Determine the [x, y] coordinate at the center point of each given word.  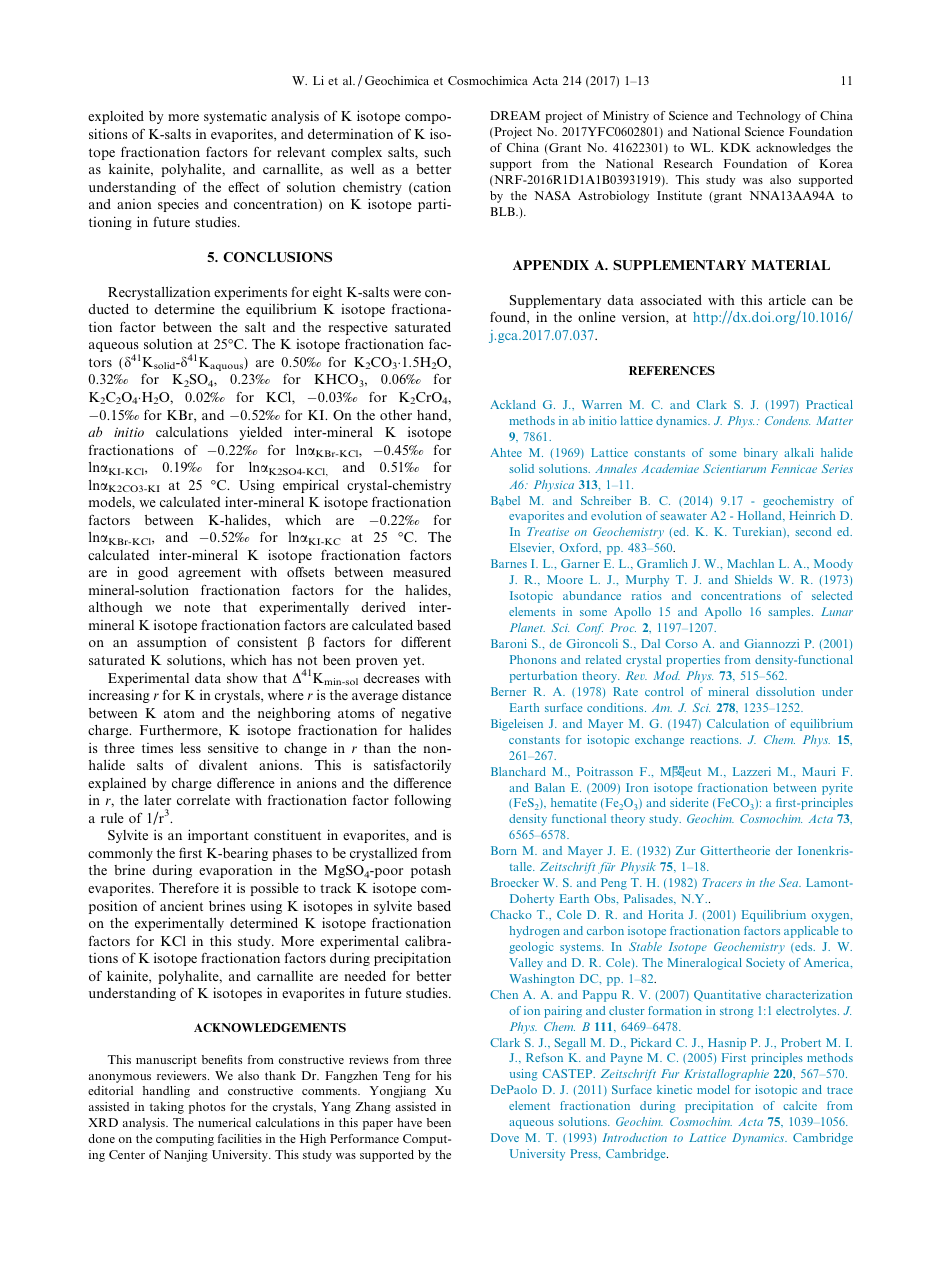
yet [413, 662]
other [396, 415]
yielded [260, 433]
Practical [829, 404]
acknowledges [793, 149]
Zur [686, 850]
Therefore [189, 887]
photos [207, 1108]
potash [431, 871]
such [437, 152]
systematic [235, 117]
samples [790, 613]
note [197, 607]
